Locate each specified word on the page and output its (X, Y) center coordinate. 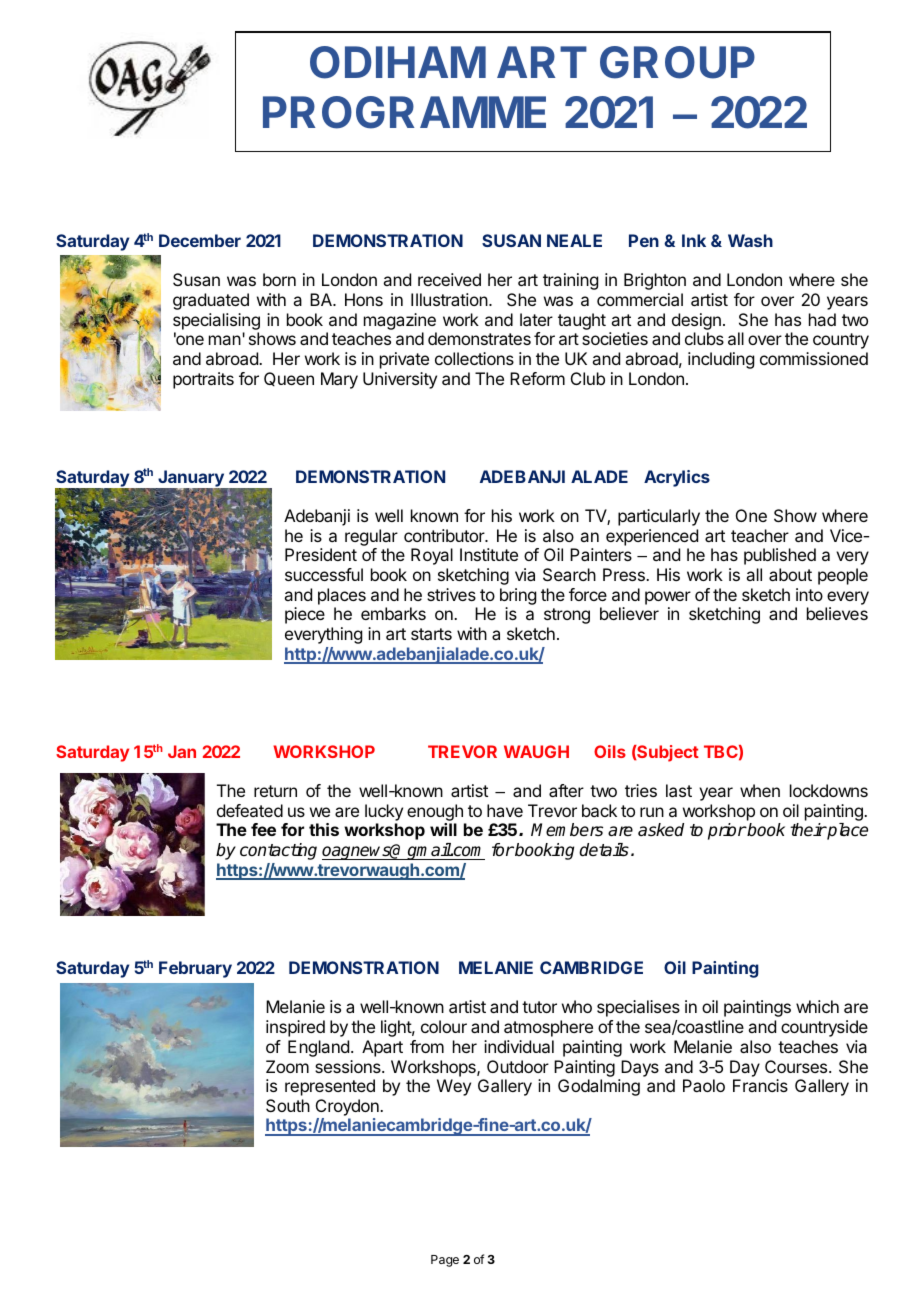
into (809, 594)
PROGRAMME (404, 112)
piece (305, 615)
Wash (750, 240)
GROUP (677, 62)
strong (567, 616)
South (288, 1105)
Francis (760, 1085)
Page (445, 1261)
